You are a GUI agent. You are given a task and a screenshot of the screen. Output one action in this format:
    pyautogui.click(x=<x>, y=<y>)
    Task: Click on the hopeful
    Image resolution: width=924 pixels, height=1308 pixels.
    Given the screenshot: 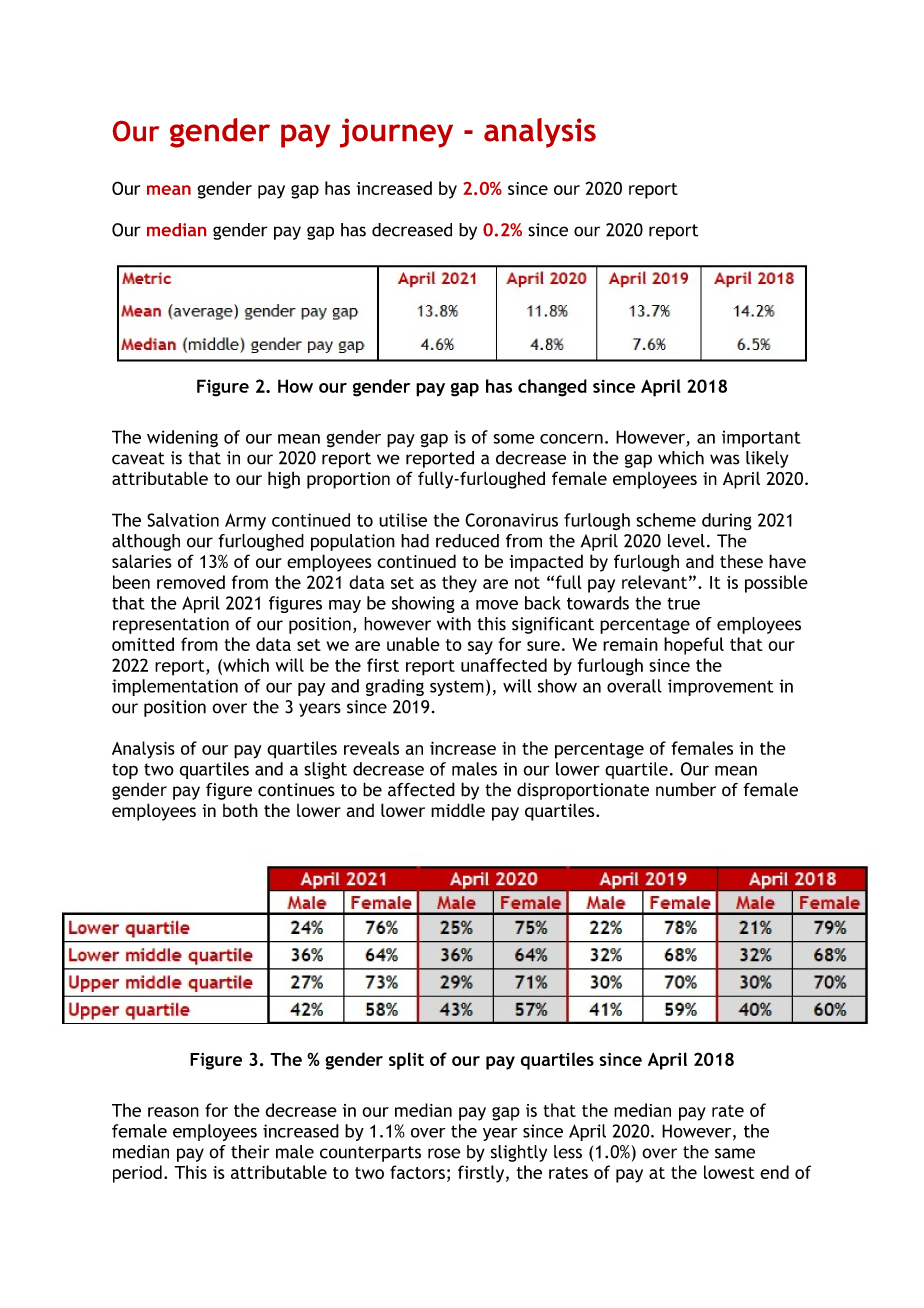 What is the action you would take?
    pyautogui.click(x=694, y=646)
